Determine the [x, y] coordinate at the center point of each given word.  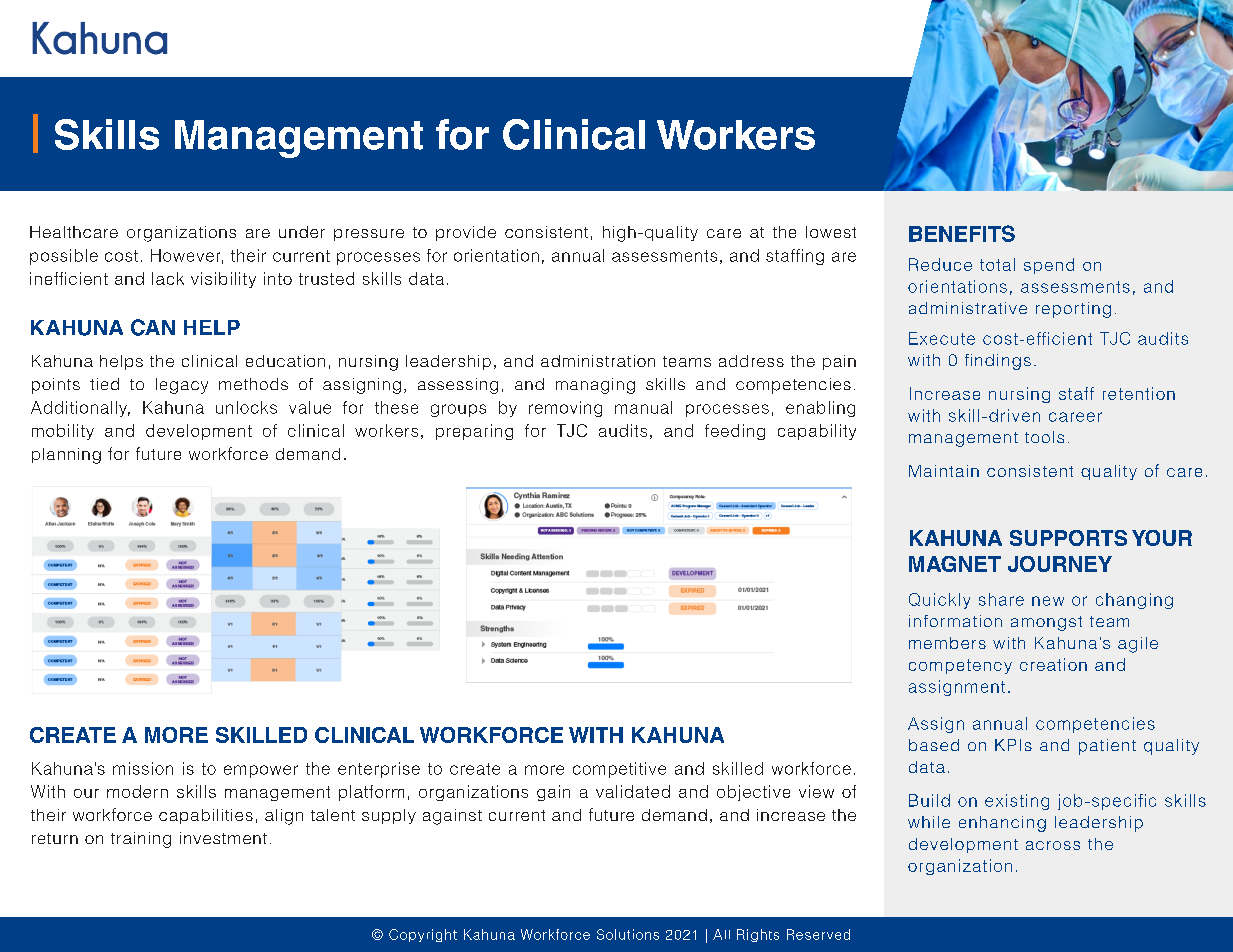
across [1053, 845]
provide [466, 233]
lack [168, 278]
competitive [619, 770]
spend [1049, 266]
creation [1053, 664]
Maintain [944, 471]
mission [143, 768]
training [141, 840]
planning [66, 456]
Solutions [628, 934]
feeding [735, 432]
